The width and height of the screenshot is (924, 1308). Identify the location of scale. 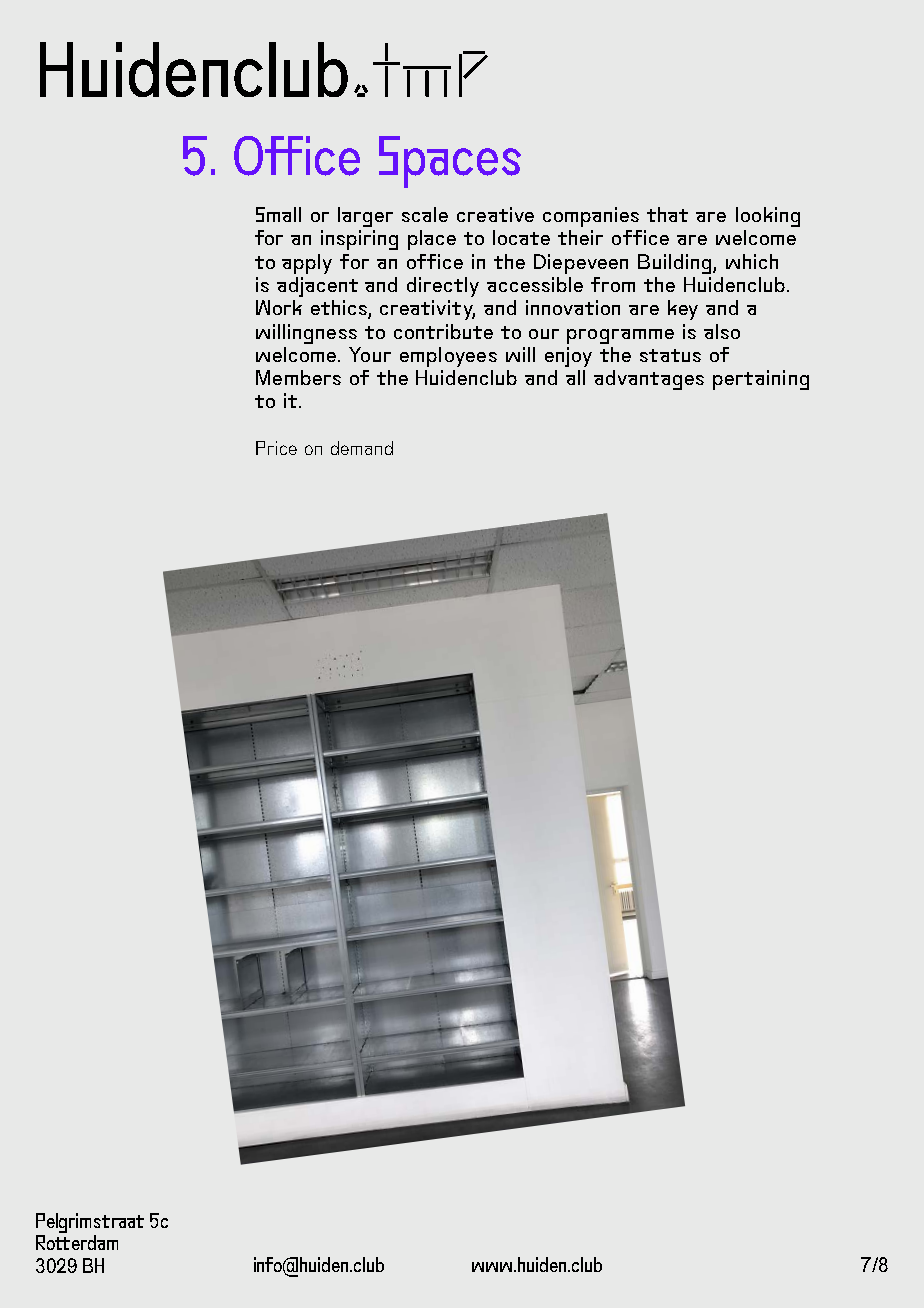
(425, 214).
